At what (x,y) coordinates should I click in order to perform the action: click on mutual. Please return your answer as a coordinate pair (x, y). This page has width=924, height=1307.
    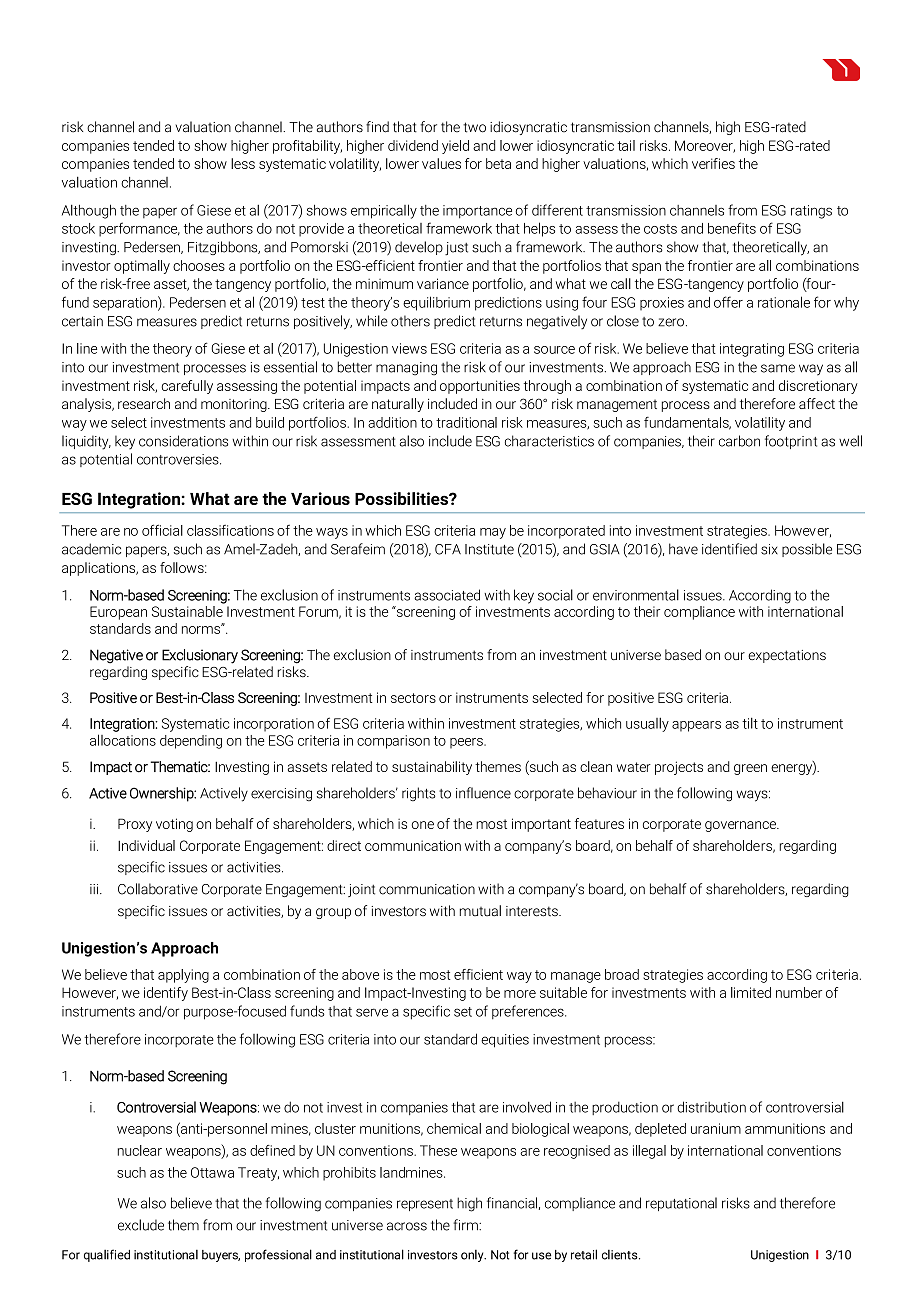
    Looking at the image, I should click on (480, 911).
